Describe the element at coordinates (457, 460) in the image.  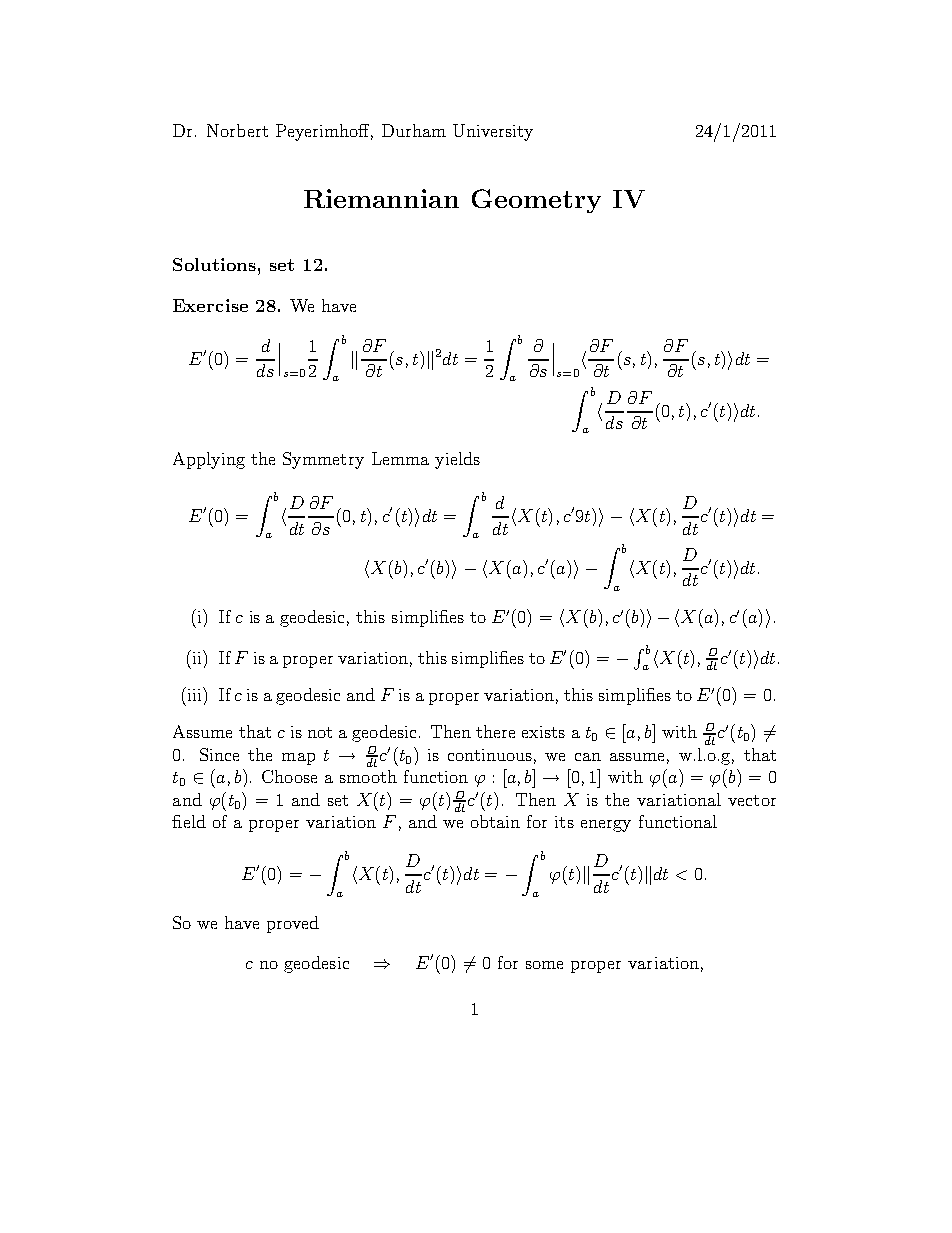
I see `yields` at that location.
